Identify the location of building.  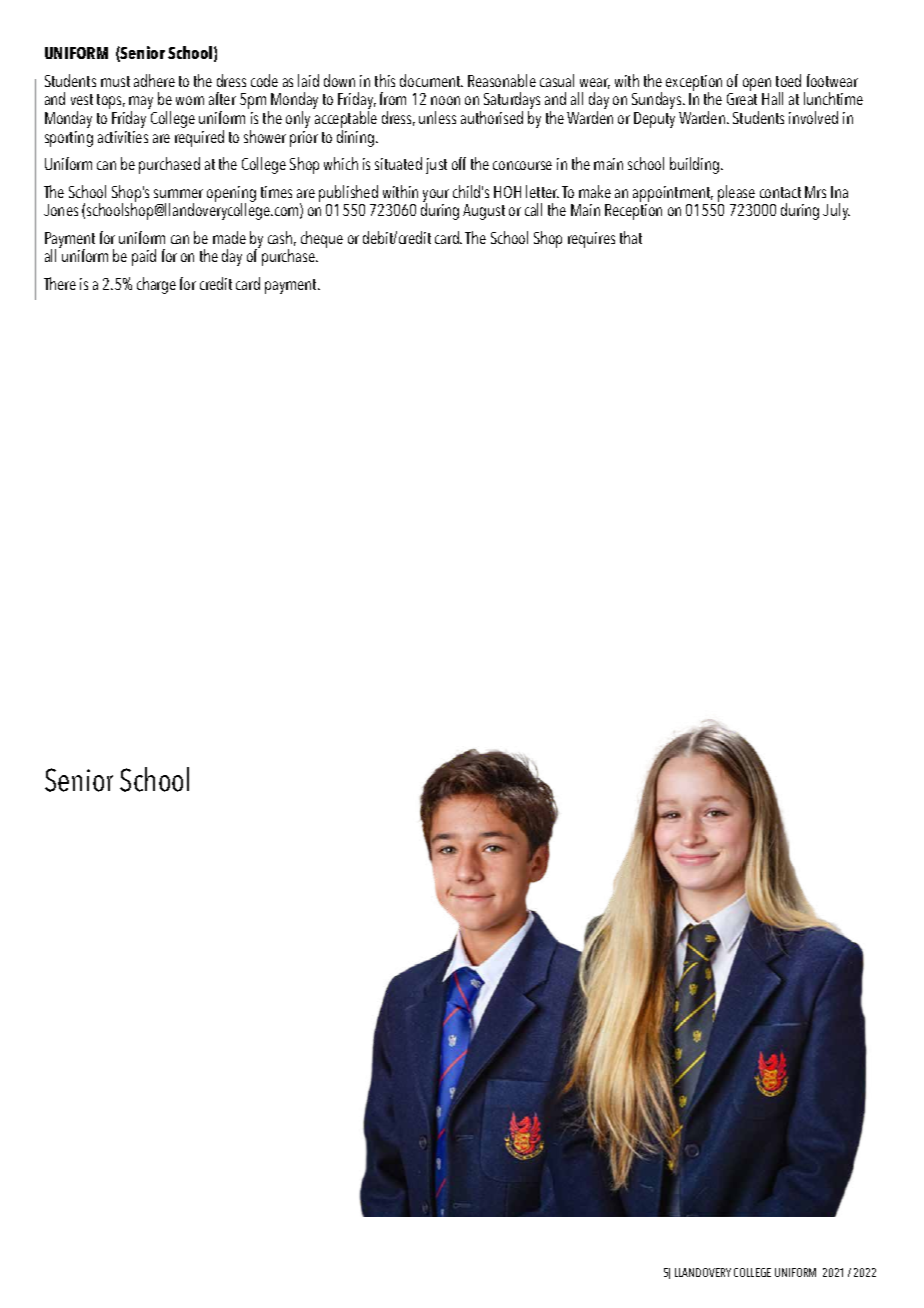
(696, 165).
